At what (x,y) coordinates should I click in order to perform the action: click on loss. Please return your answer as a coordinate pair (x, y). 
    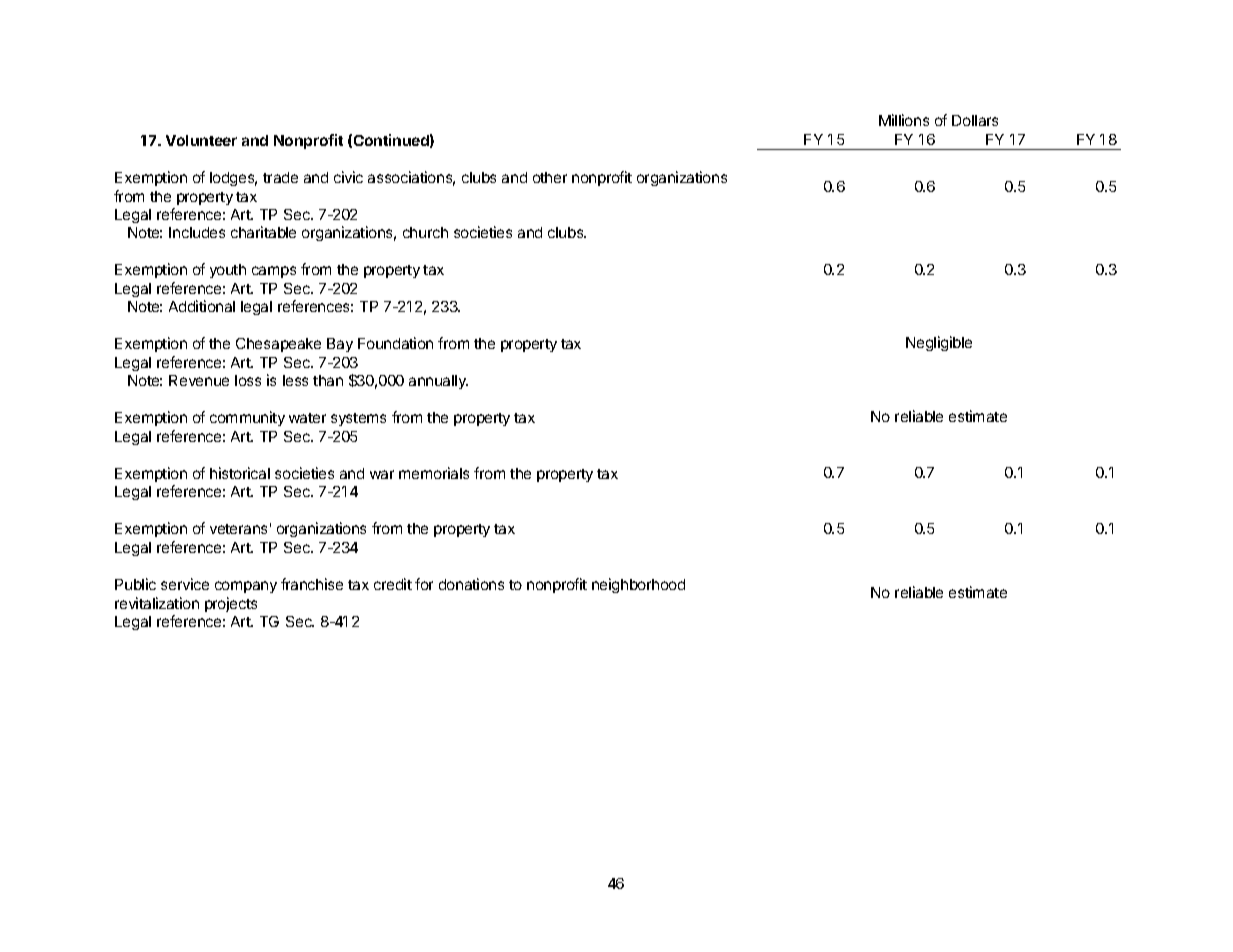
    Looking at the image, I should click on (248, 380).
